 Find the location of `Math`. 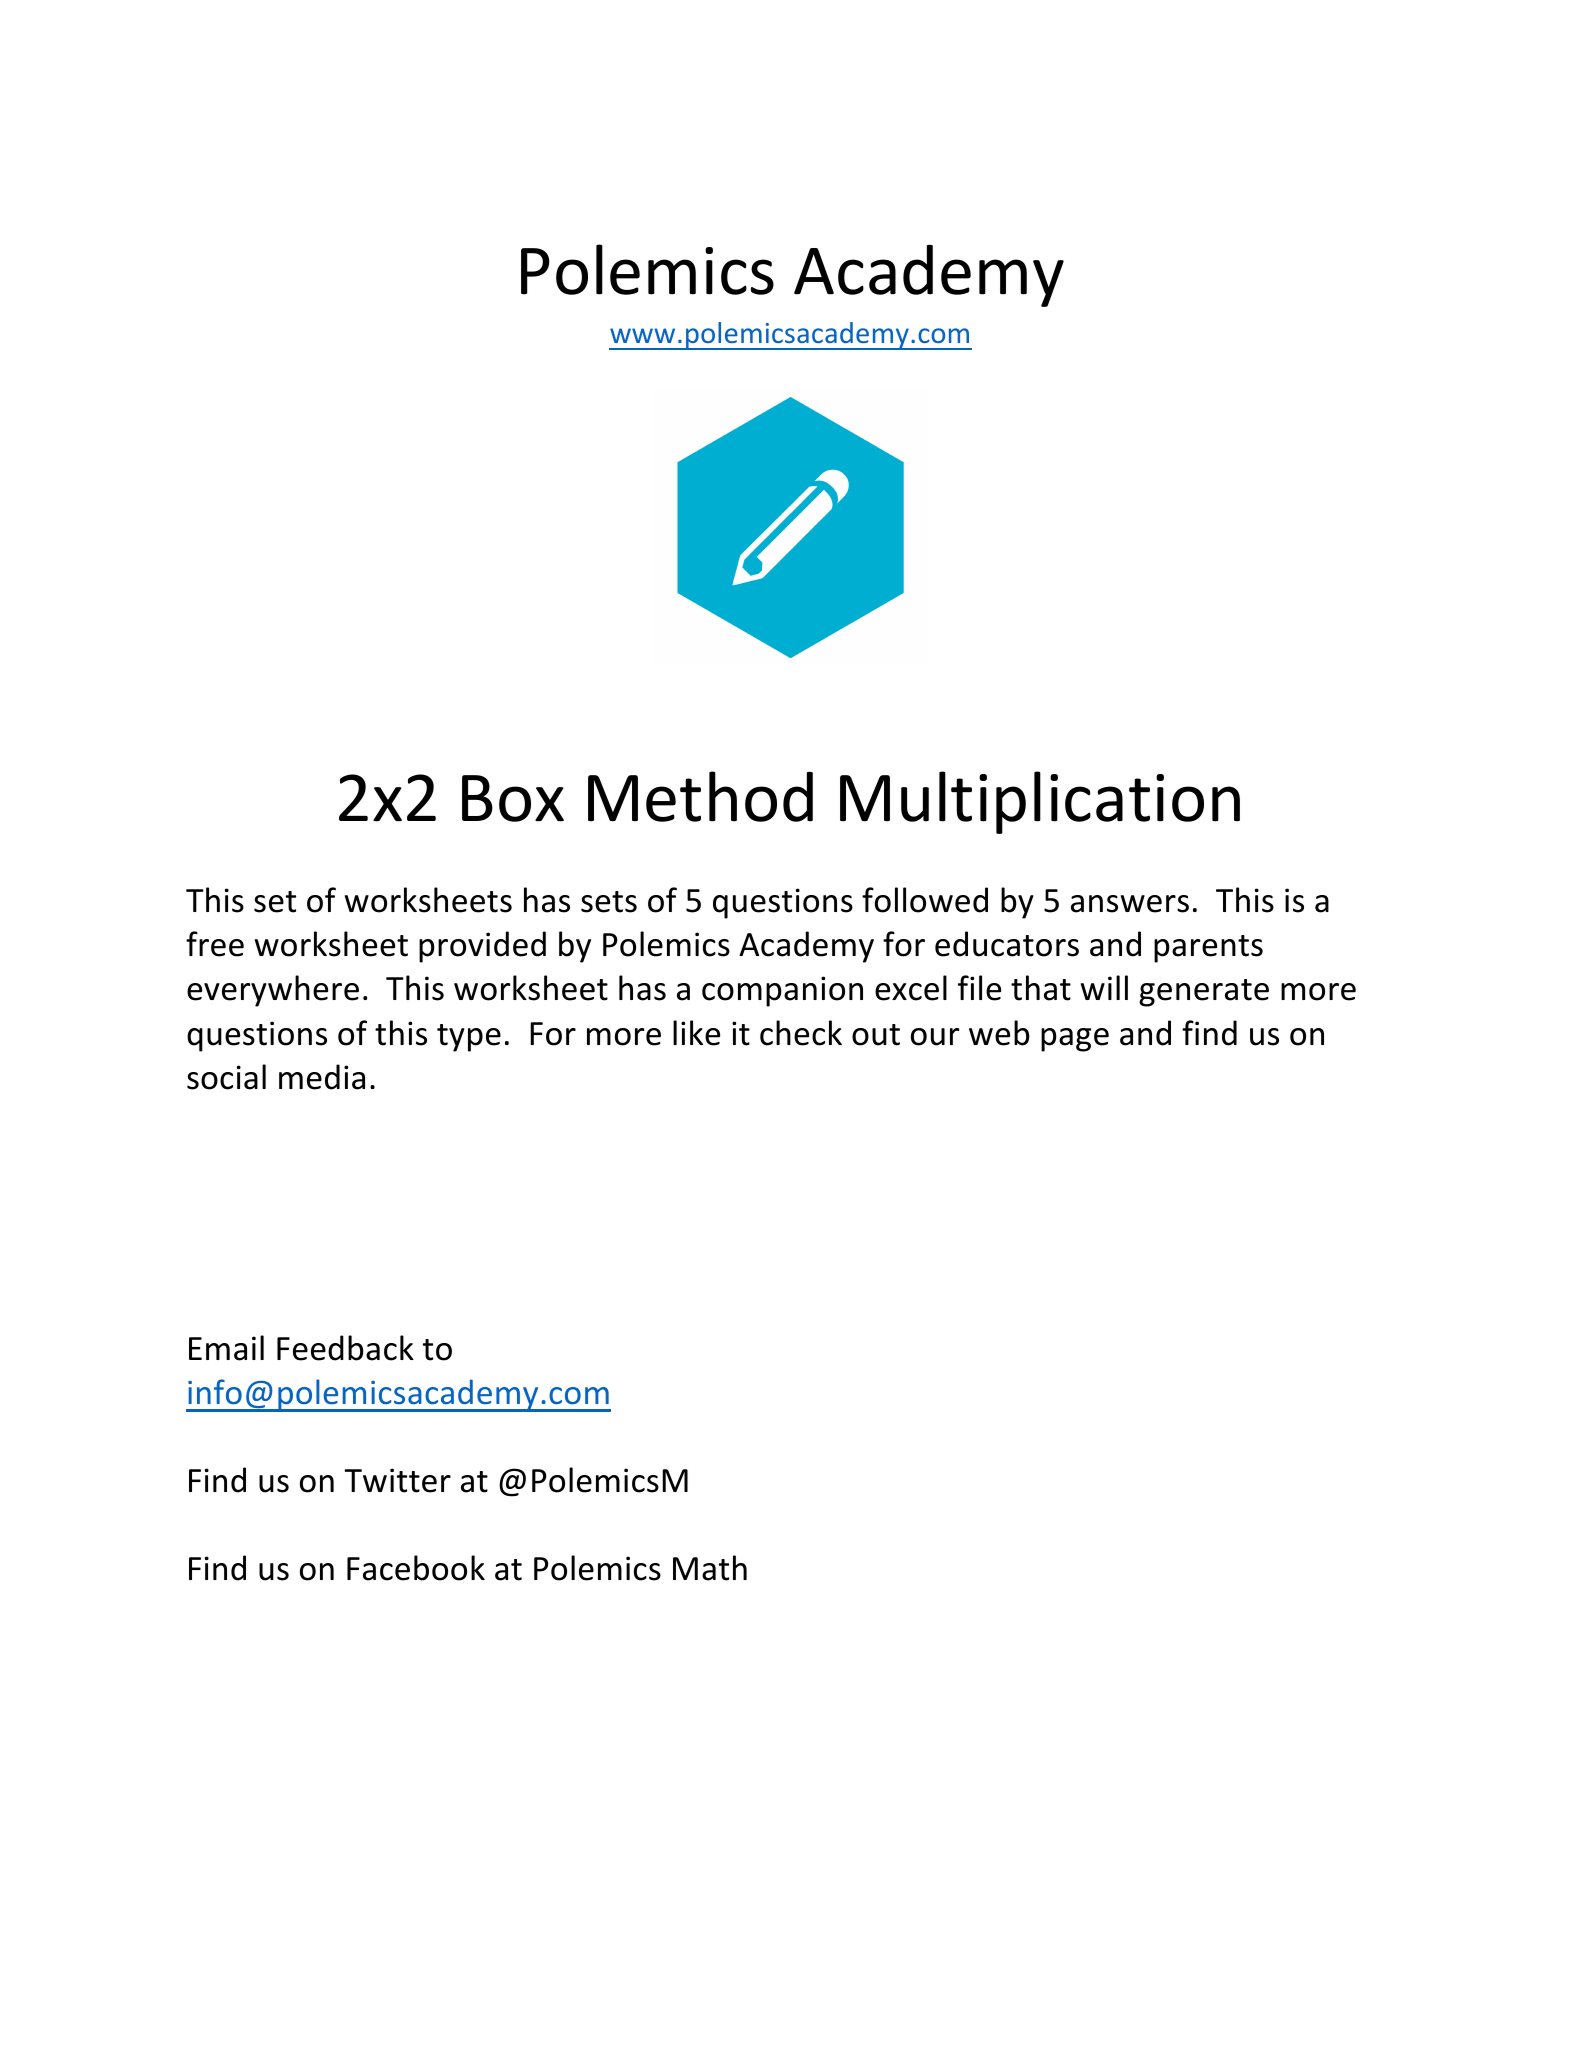

Math is located at coordinates (710, 1568).
